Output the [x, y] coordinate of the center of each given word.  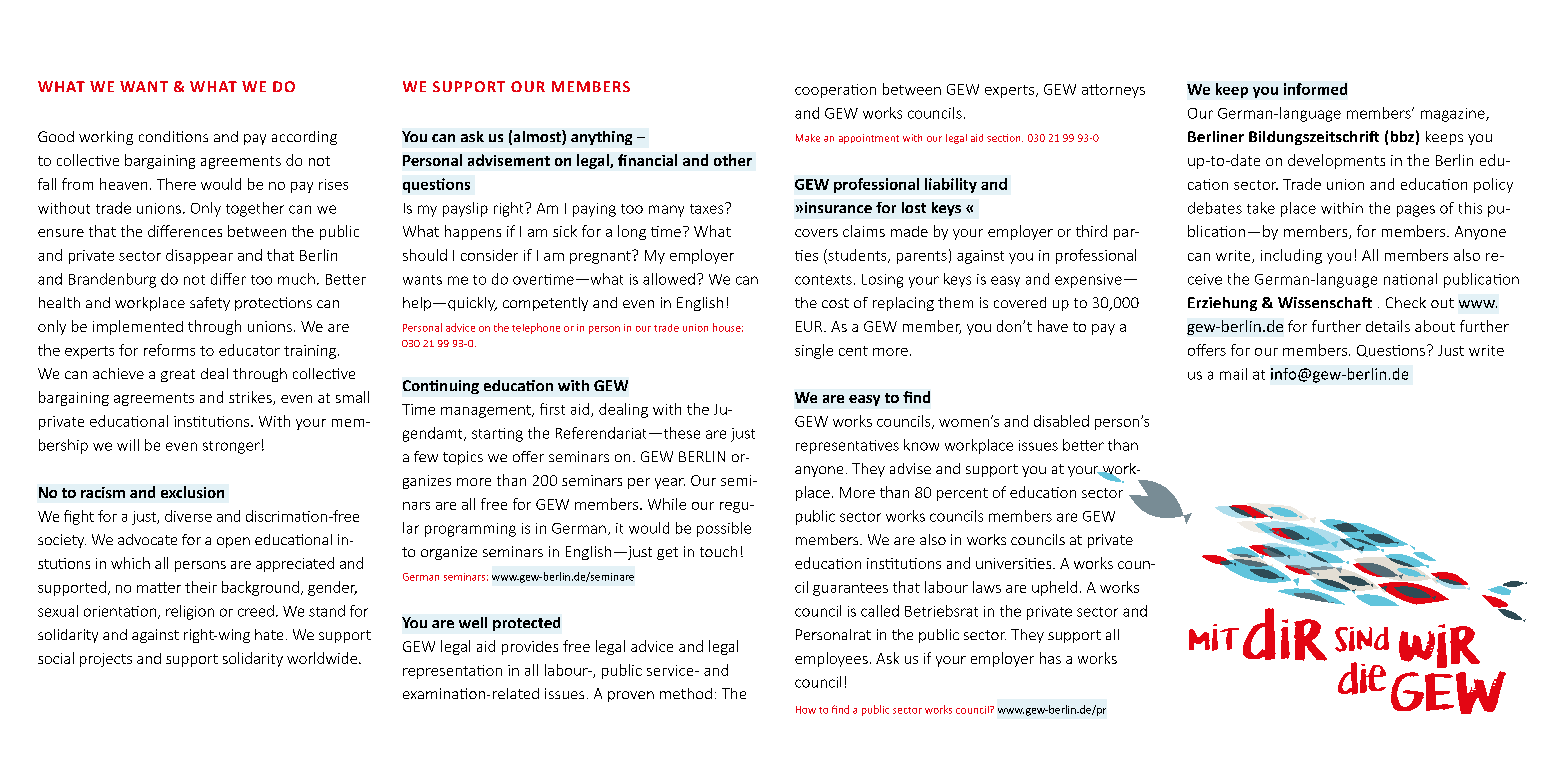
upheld [1054, 588]
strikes [251, 398]
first [552, 409]
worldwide [322, 658]
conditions [173, 136]
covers [816, 233]
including [1291, 256]
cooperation [835, 91]
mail [1233, 374]
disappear [199, 256]
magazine [1454, 115]
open [233, 542]
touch [718, 551]
